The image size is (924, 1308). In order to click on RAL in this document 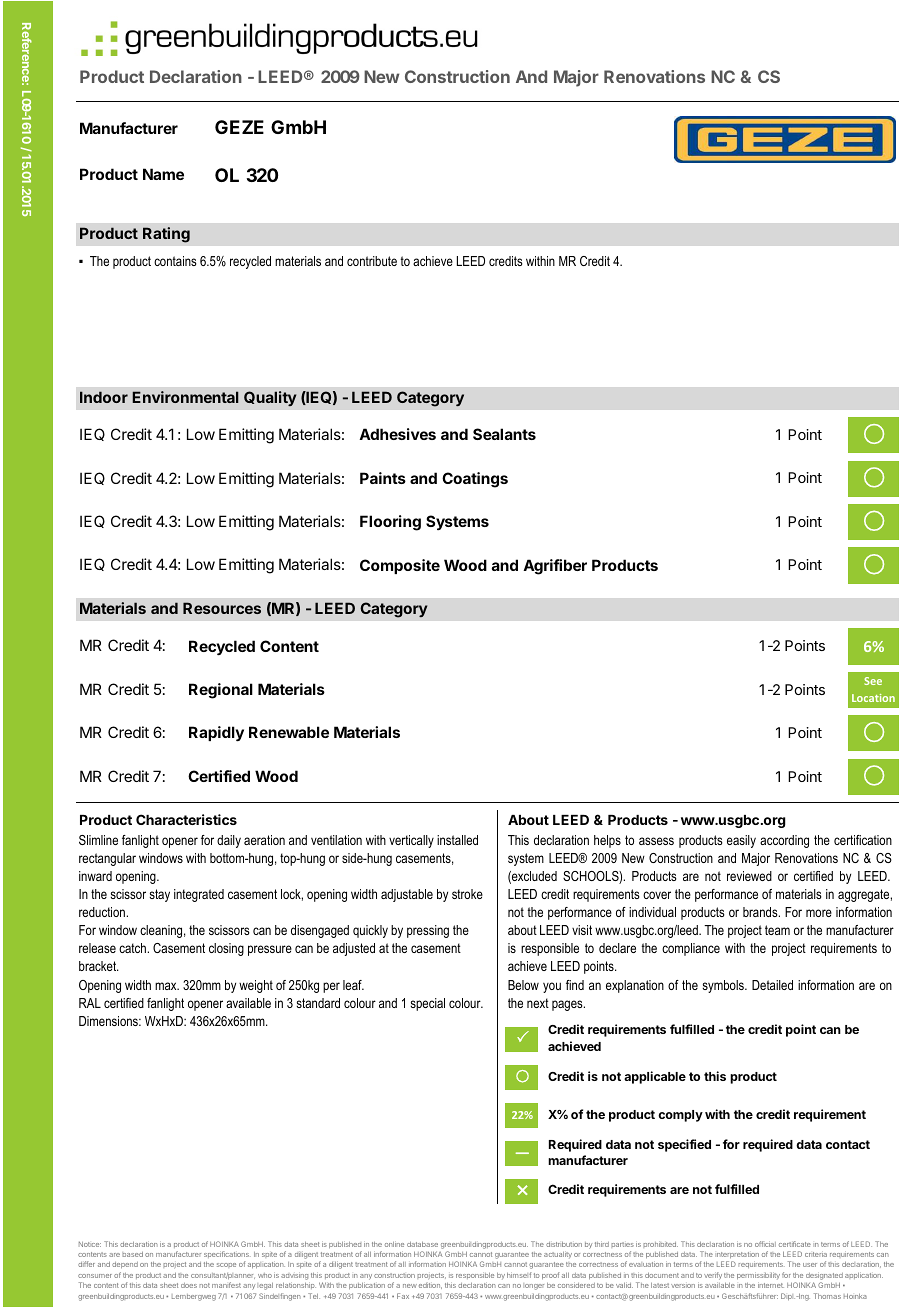, I will do `click(90, 1003)`.
